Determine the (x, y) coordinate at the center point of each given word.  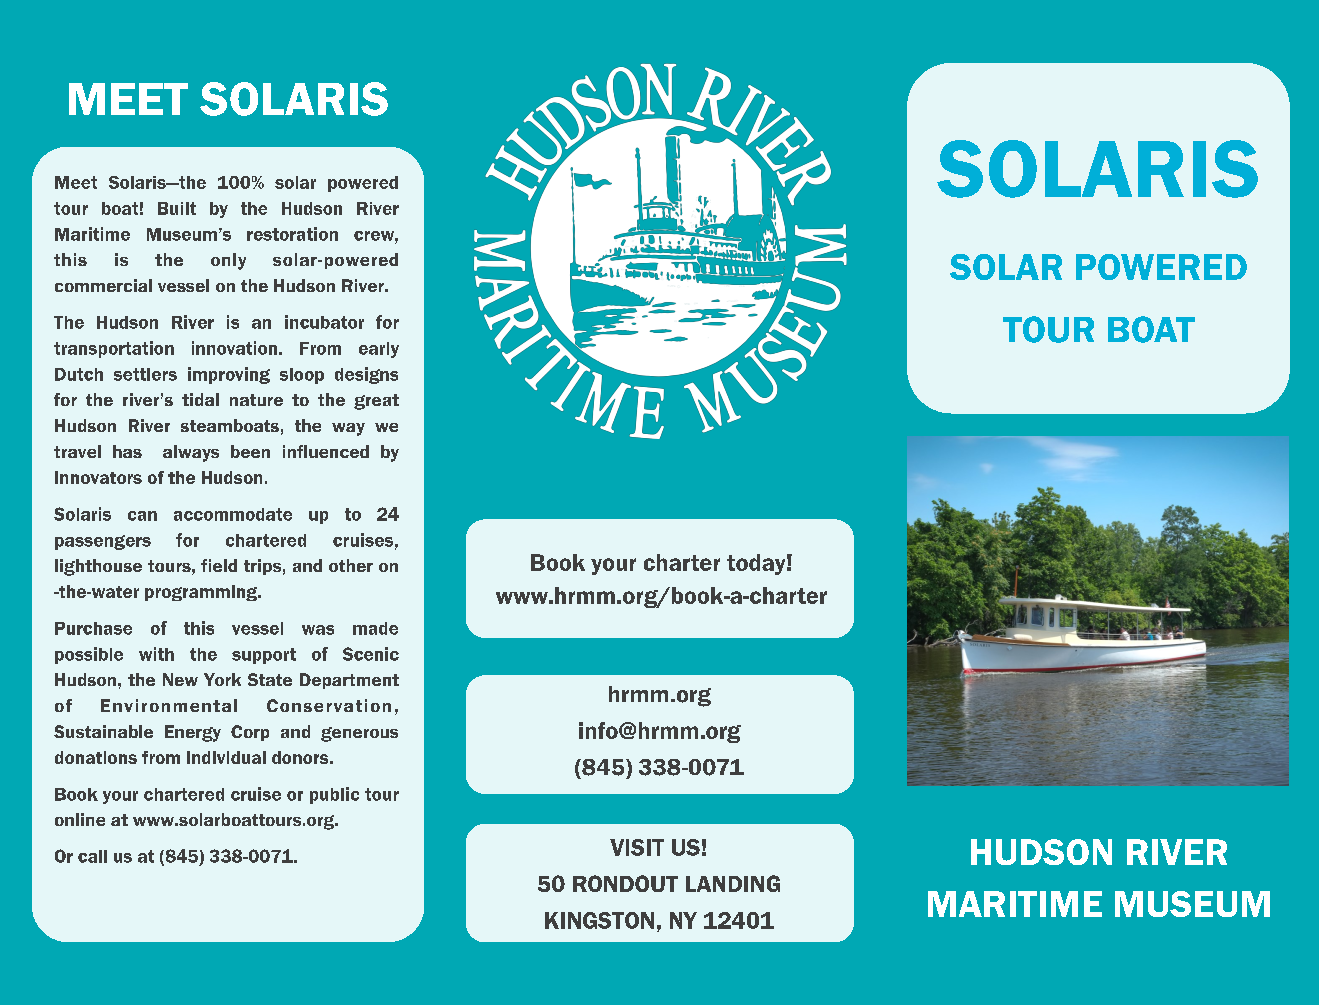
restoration (292, 234)
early (379, 350)
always (191, 453)
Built (177, 208)
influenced (326, 451)
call (92, 856)
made (375, 628)
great (376, 402)
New (180, 679)
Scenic (371, 654)
